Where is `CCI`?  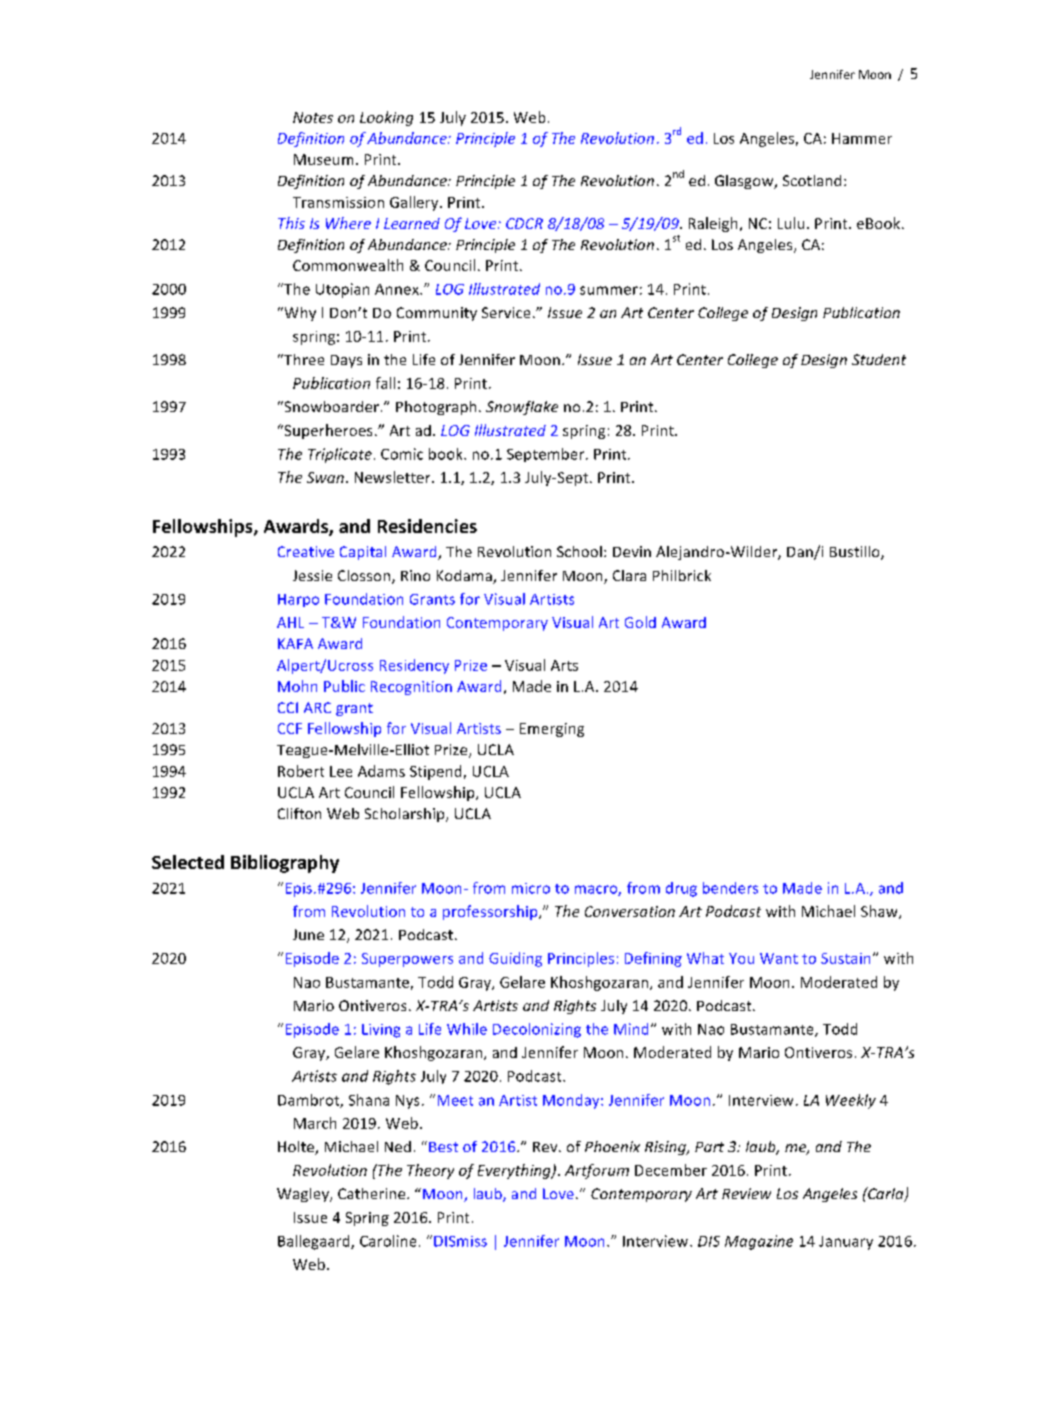 CCI is located at coordinates (288, 707).
